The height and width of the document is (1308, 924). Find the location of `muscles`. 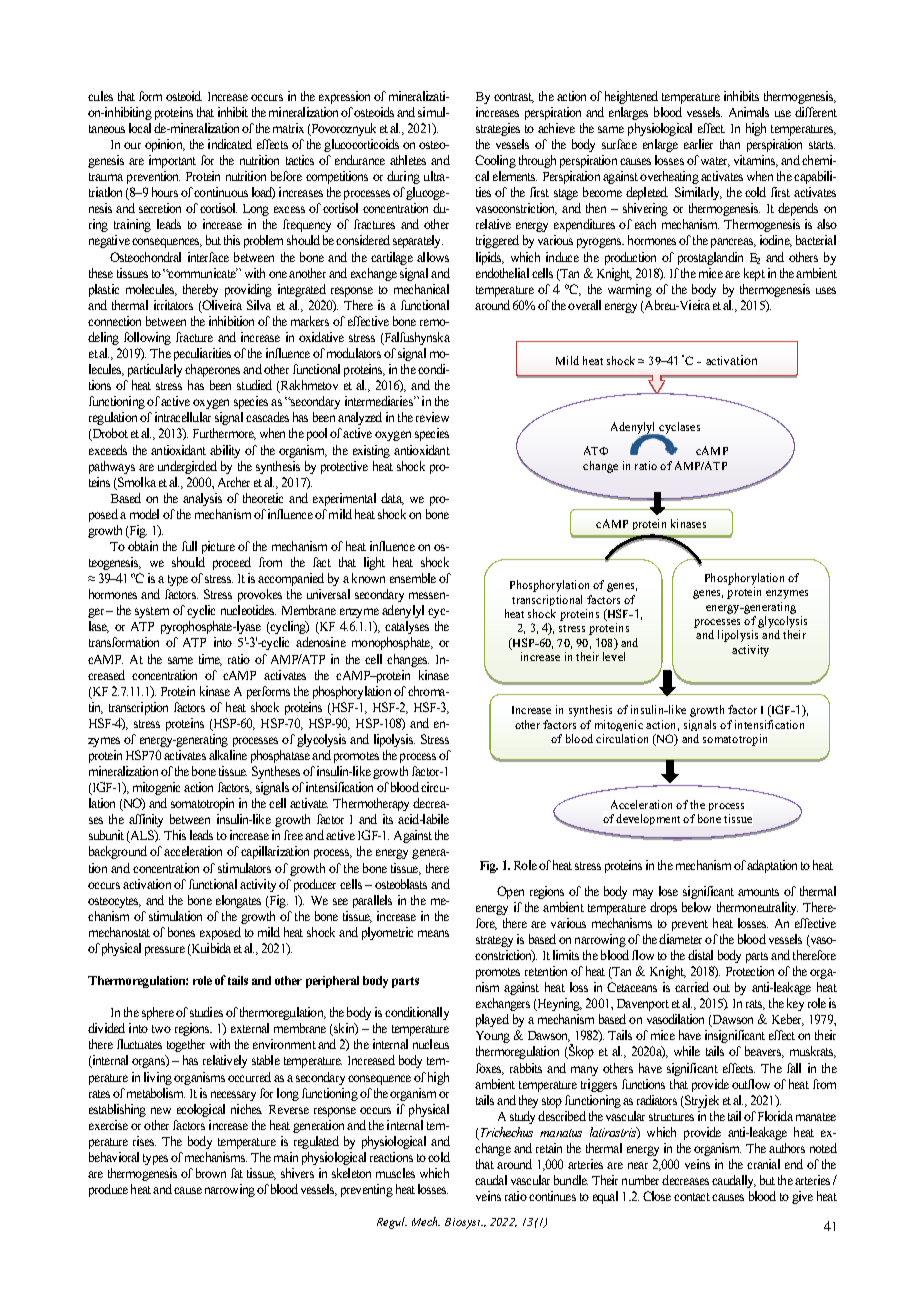

muscles is located at coordinates (395, 1173).
